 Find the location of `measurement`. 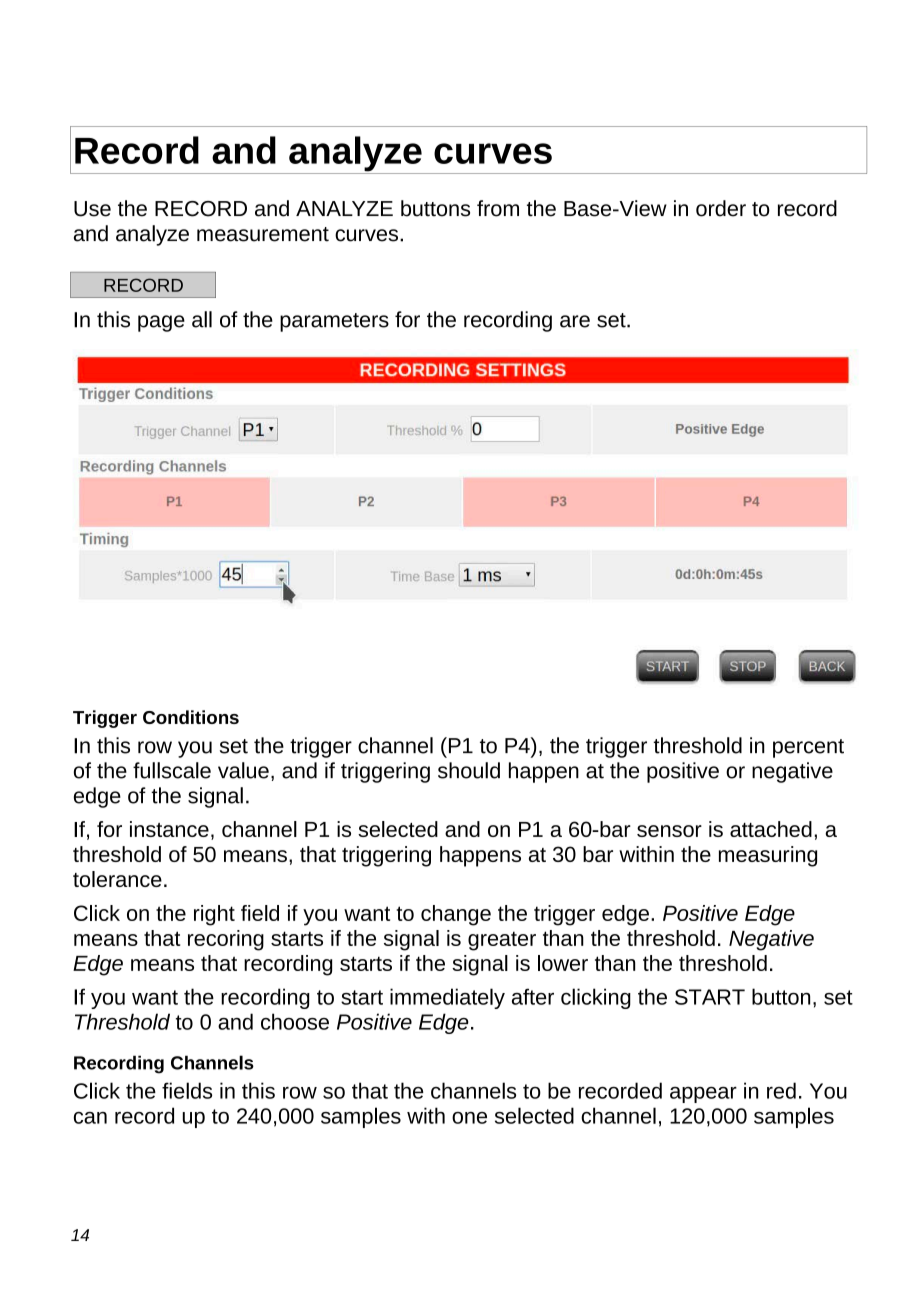

measurement is located at coordinates (263, 234).
